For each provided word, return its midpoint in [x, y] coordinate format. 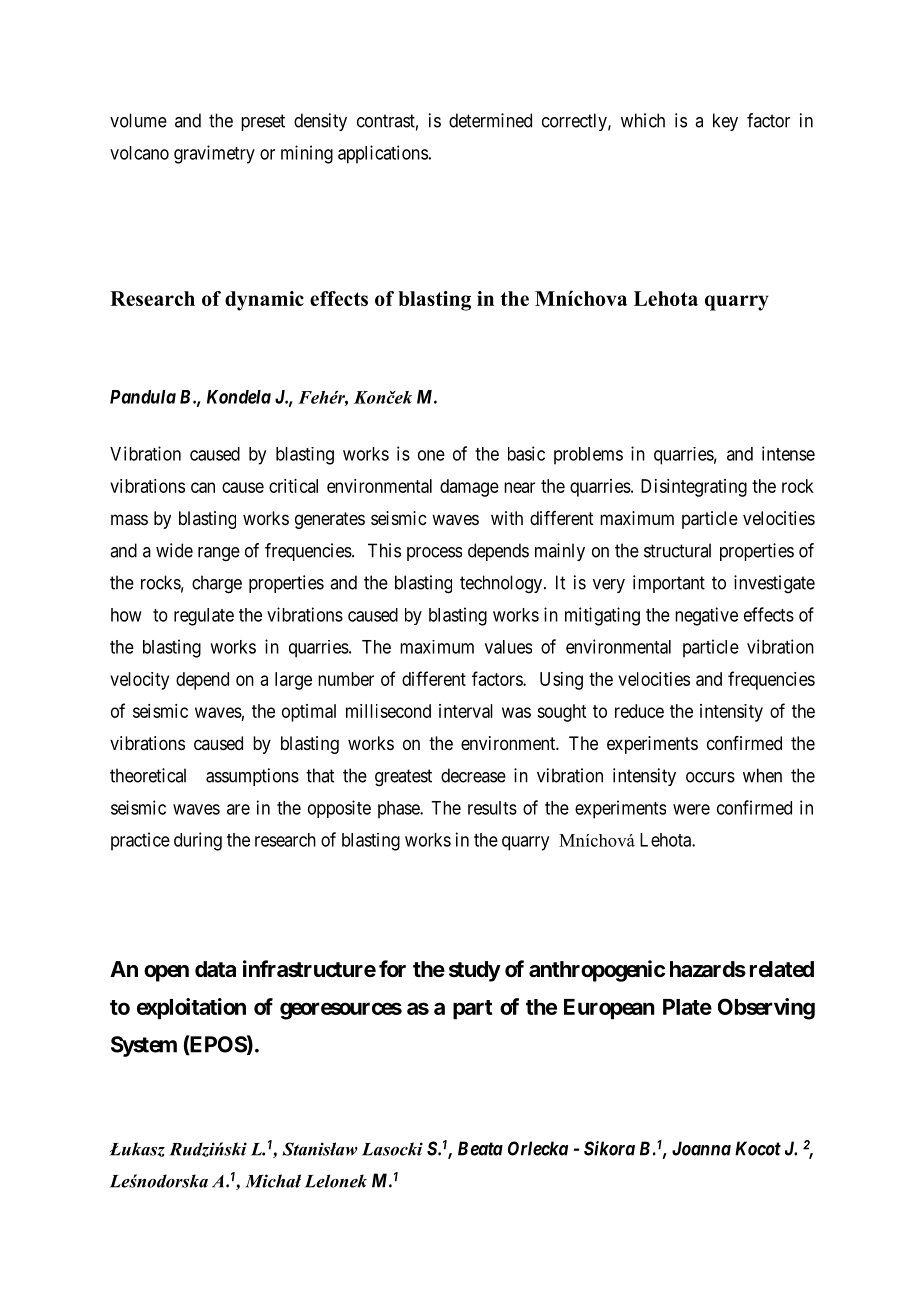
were [691, 809]
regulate [204, 617]
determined [490, 120]
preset [263, 122]
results [492, 808]
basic [526, 453]
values [508, 647]
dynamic [264, 301]
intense [788, 453]
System [144, 1046]
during [198, 841]
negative [706, 616]
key [725, 122]
